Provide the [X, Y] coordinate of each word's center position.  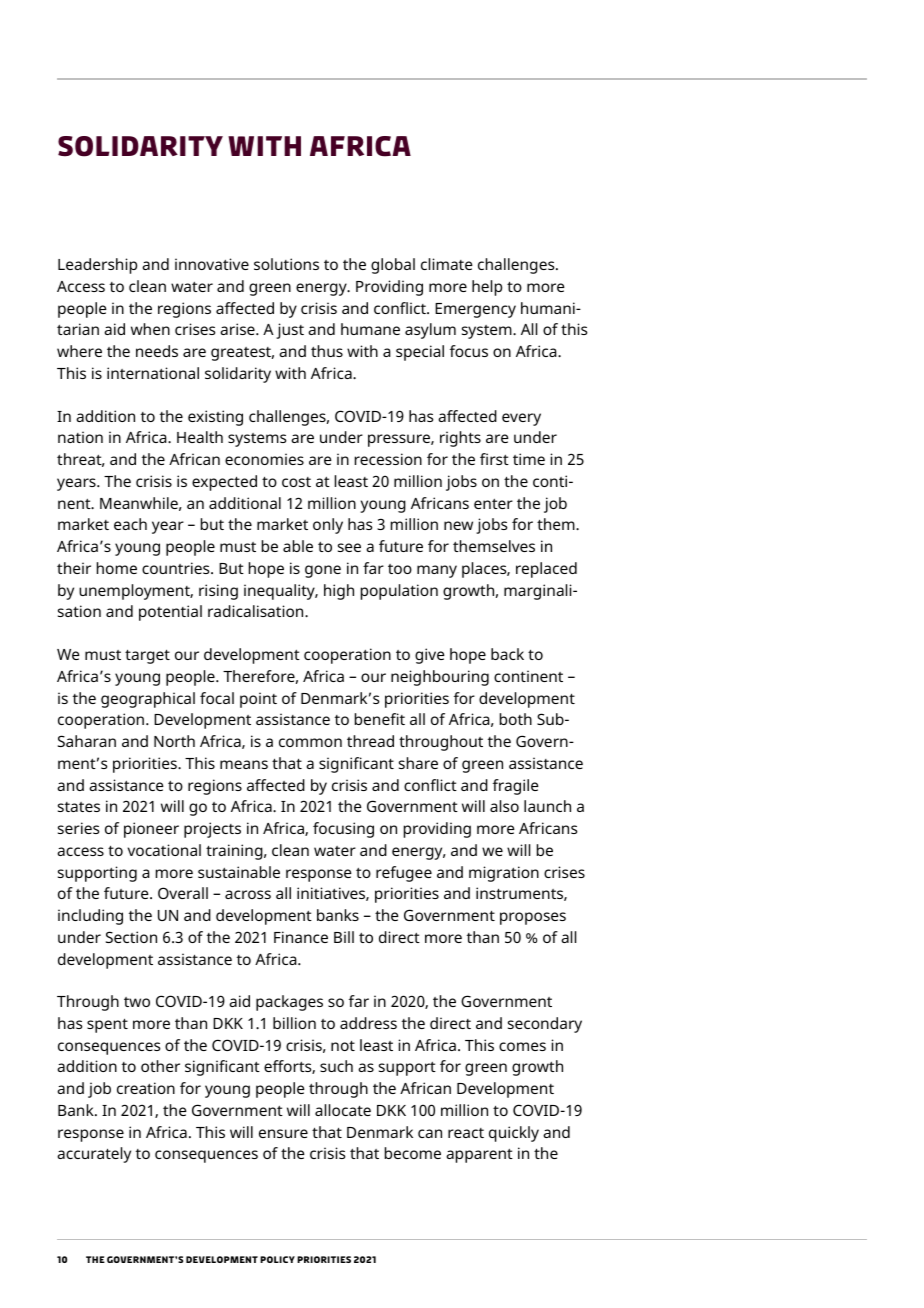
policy [277, 1259]
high [339, 592]
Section [131, 937]
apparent [479, 1156]
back [507, 654]
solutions [286, 264]
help [487, 288]
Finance [301, 937]
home [117, 568]
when [150, 329]
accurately [94, 1155]
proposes [533, 918]
